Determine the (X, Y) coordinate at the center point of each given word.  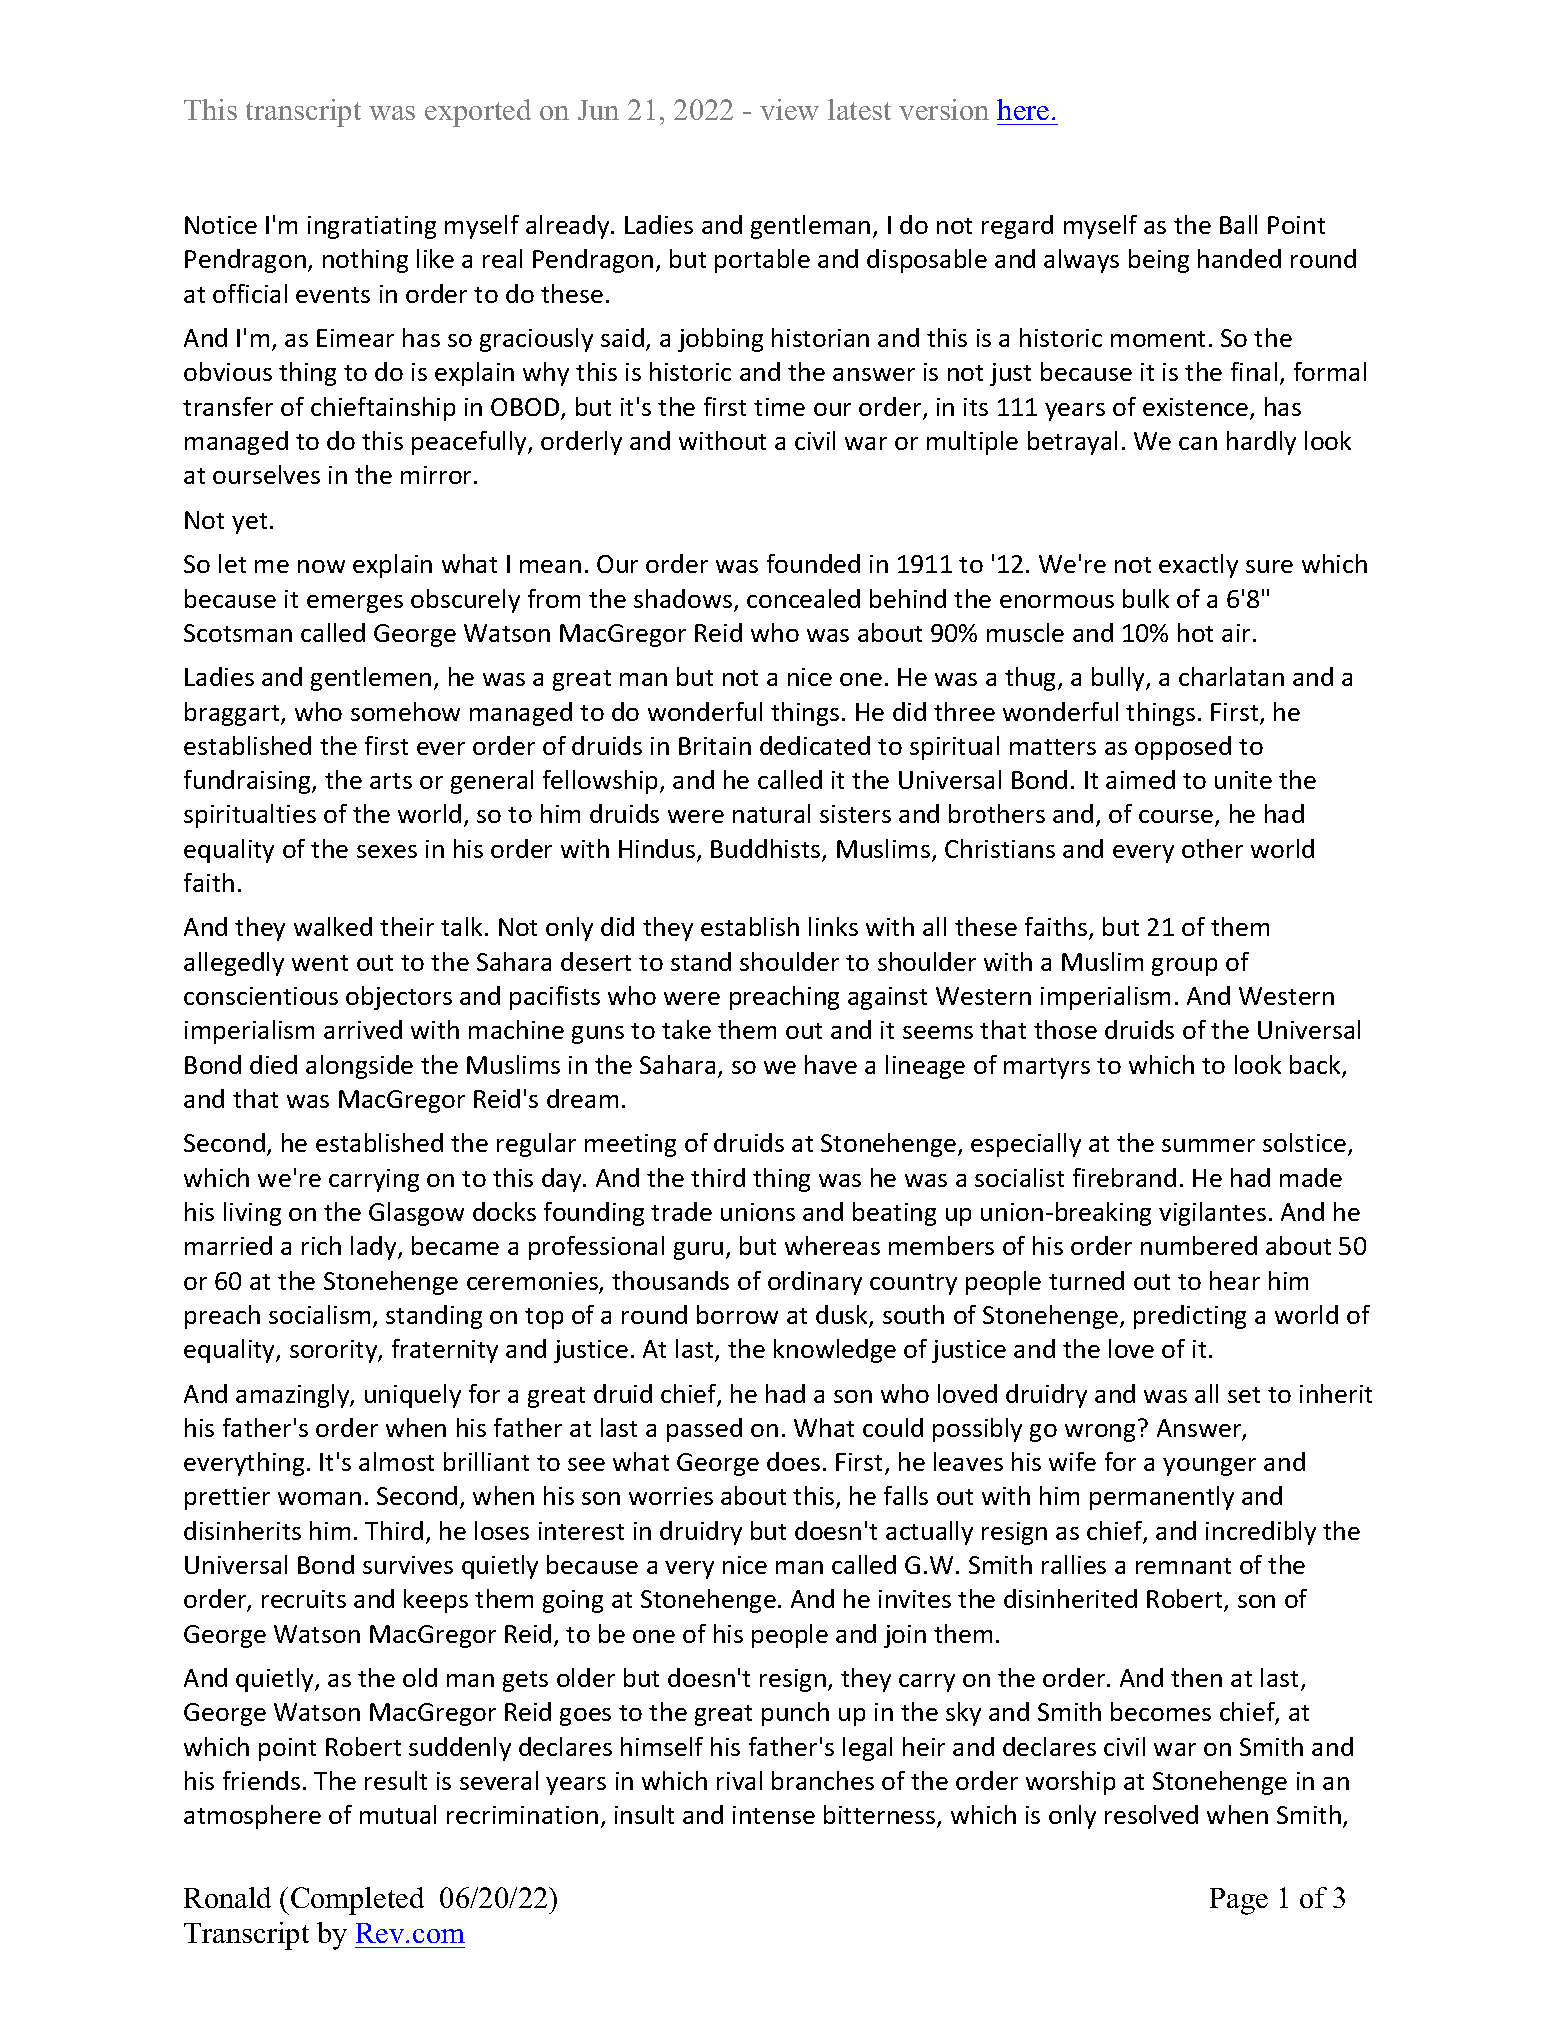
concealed (803, 598)
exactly (1198, 566)
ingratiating (372, 227)
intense (774, 1815)
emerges (355, 604)
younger (1209, 1467)
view (789, 109)
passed (704, 1430)
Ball (1238, 224)
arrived (363, 1029)
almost (396, 1461)
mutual (398, 1814)
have (831, 1064)
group (1184, 967)
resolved (1151, 1814)
